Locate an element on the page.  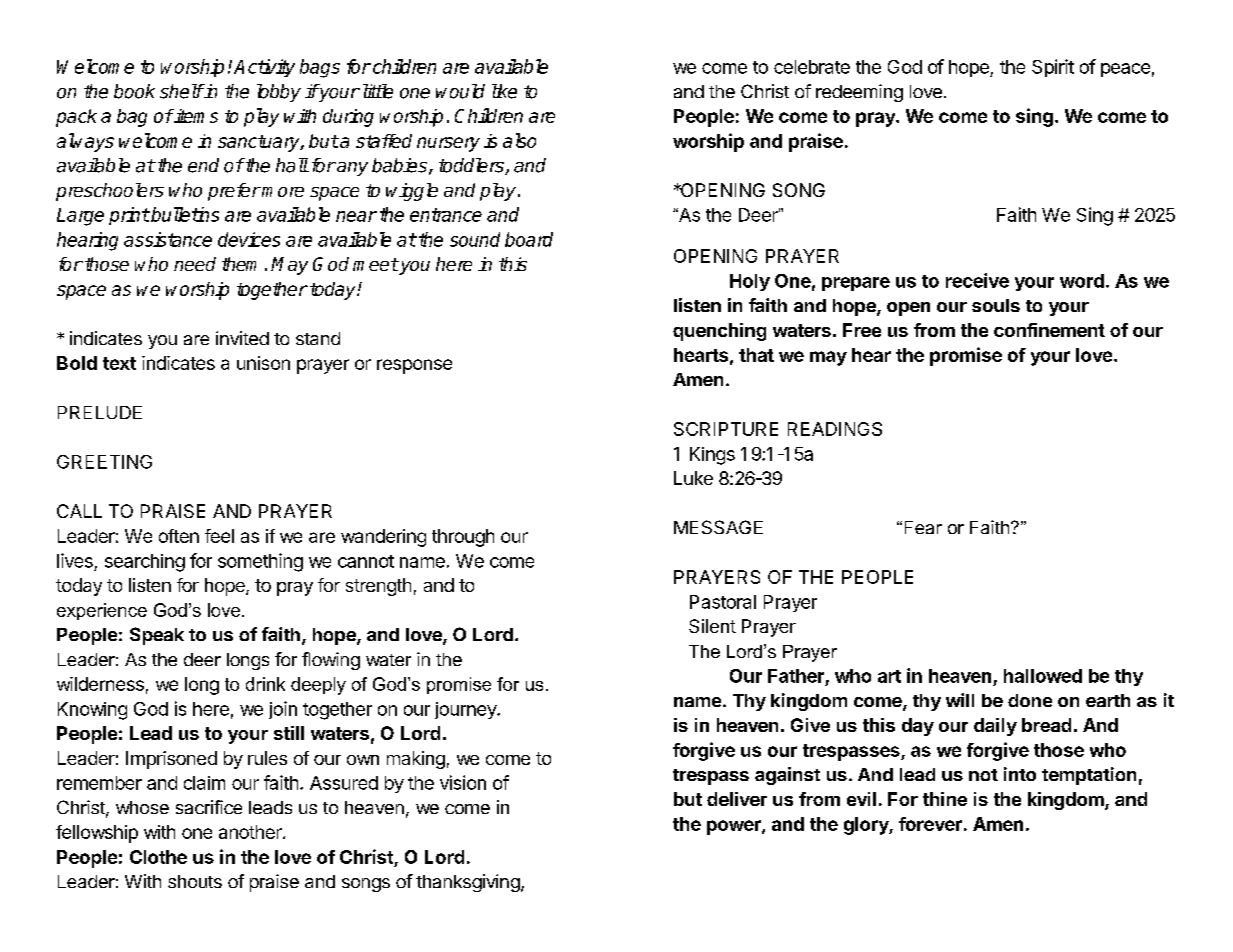
Luke is located at coordinates (693, 478).
